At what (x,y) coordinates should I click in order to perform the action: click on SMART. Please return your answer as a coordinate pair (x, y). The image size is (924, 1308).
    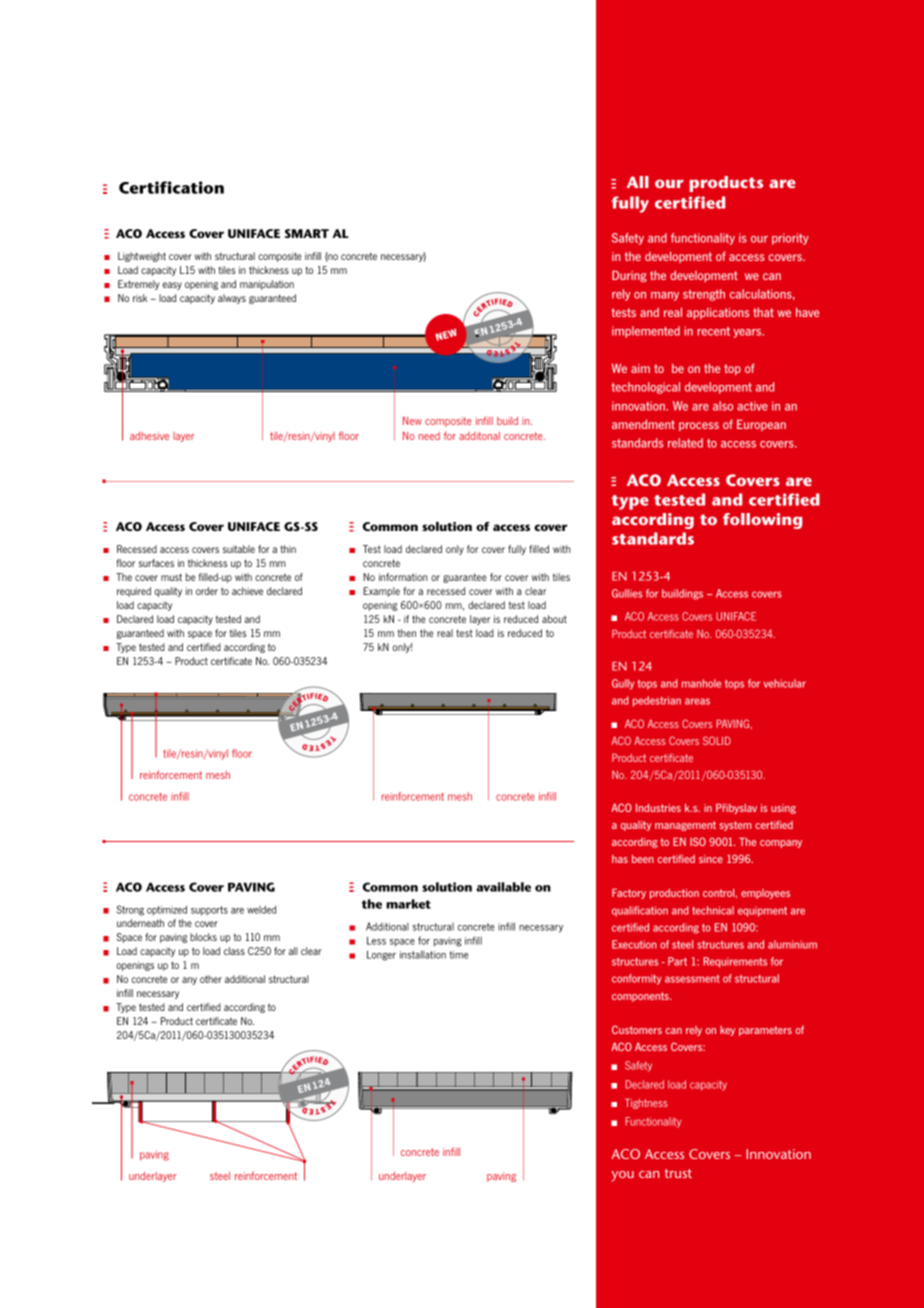
    Looking at the image, I should click on (307, 233).
